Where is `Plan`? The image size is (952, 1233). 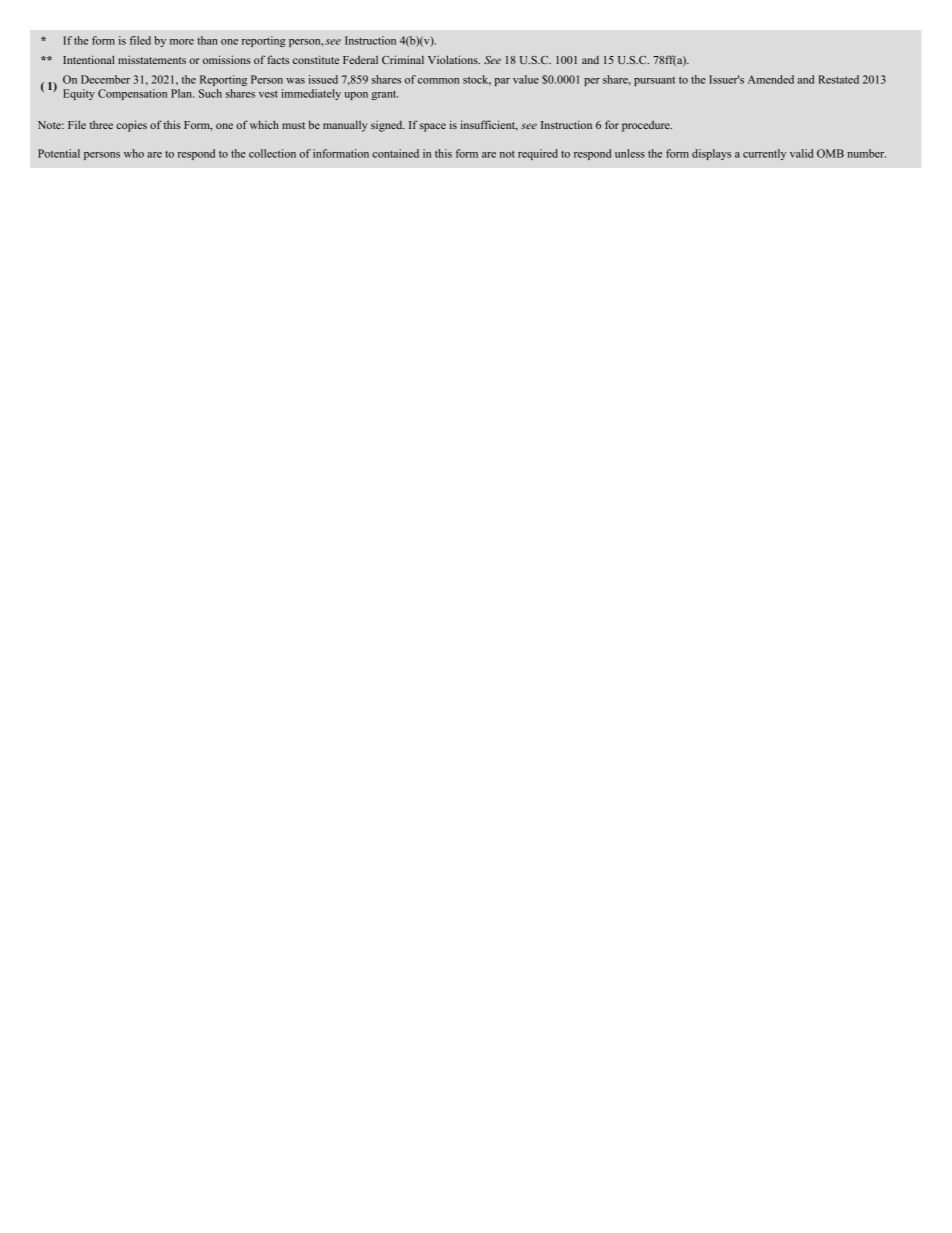 Plan is located at coordinates (182, 93).
